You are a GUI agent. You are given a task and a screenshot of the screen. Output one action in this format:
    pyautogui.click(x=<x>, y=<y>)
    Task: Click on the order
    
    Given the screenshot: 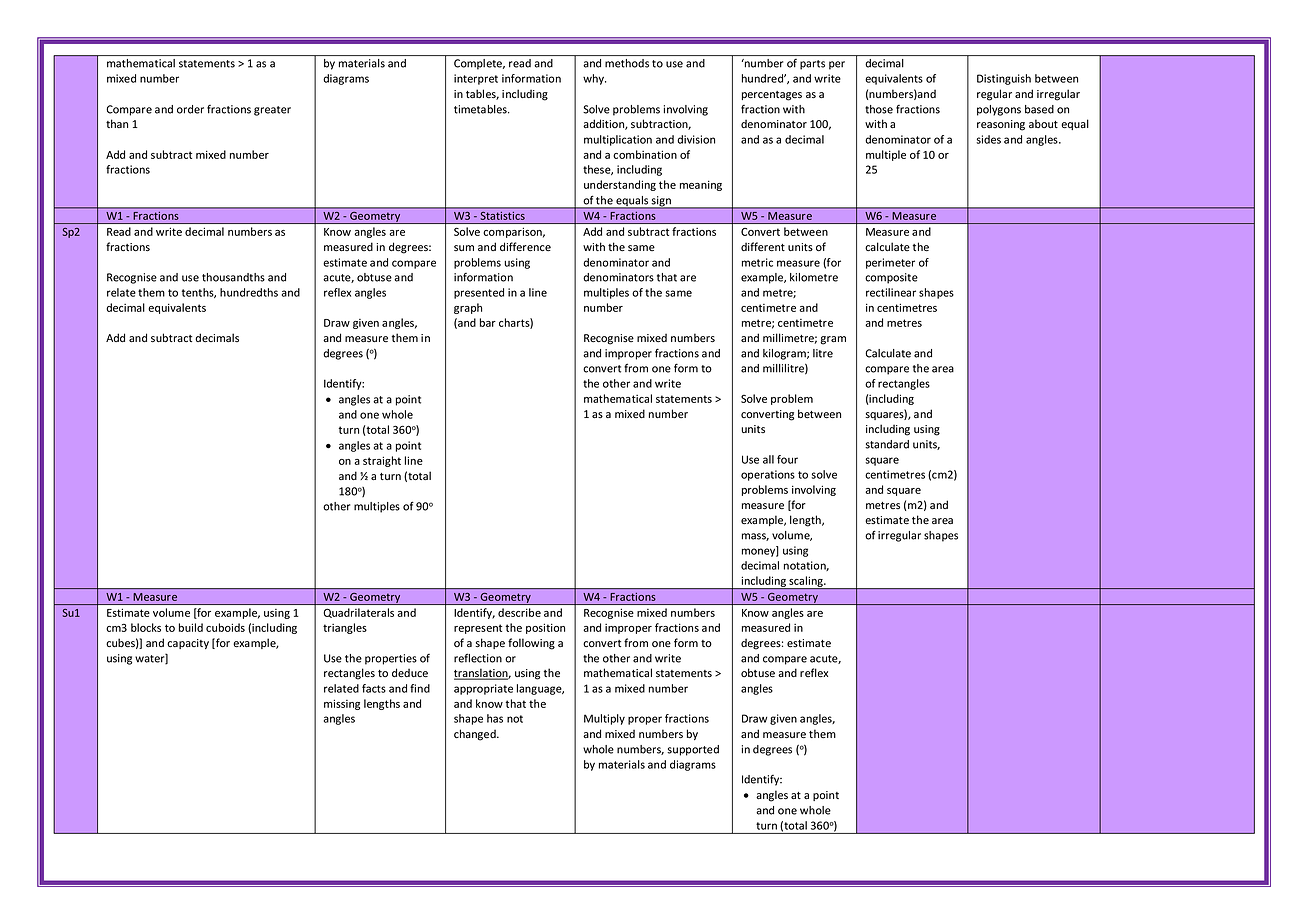 What is the action you would take?
    pyautogui.click(x=190, y=109)
